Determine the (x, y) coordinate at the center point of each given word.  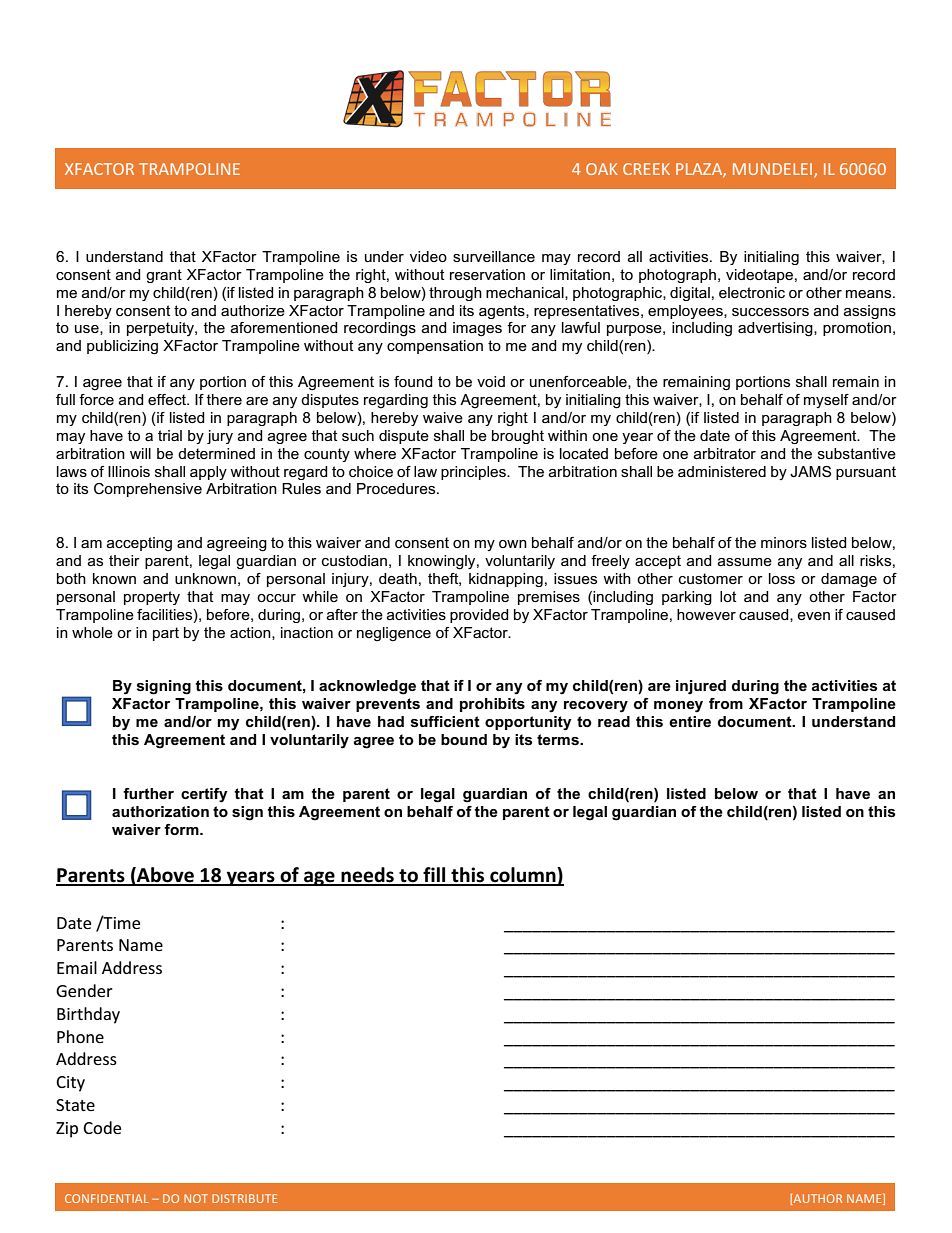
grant (164, 276)
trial (170, 435)
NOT (196, 1198)
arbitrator (725, 453)
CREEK (646, 169)
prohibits (492, 705)
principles (474, 473)
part (166, 634)
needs (367, 876)
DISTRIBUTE (244, 1198)
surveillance (494, 256)
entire (690, 721)
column (523, 876)
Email (77, 967)
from (726, 703)
